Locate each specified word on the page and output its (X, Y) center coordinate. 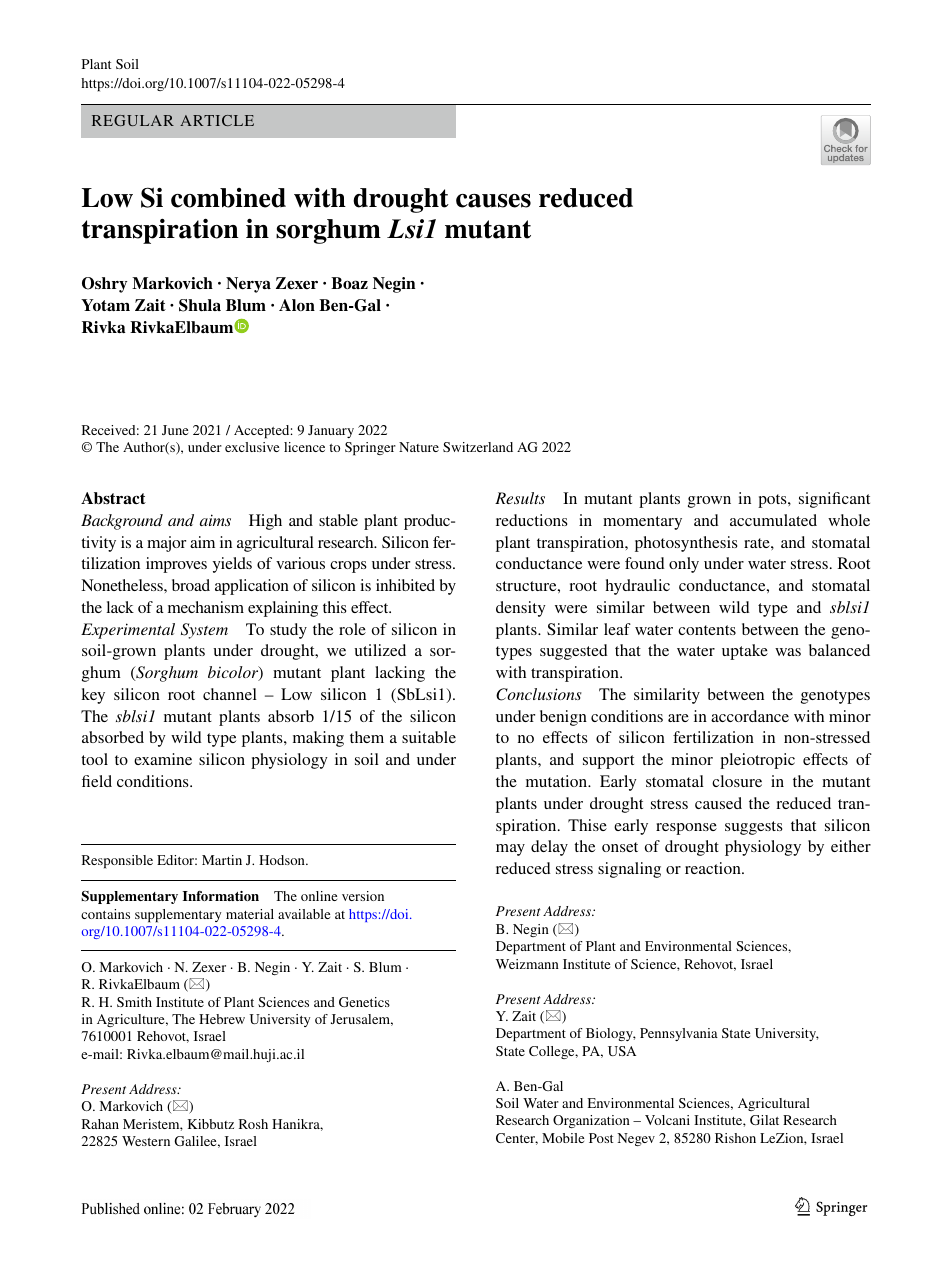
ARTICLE (217, 120)
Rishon (735, 1138)
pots (773, 501)
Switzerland (478, 447)
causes (493, 201)
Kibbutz (211, 1124)
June (175, 430)
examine (163, 759)
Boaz (349, 283)
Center (517, 1139)
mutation (558, 781)
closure (737, 781)
